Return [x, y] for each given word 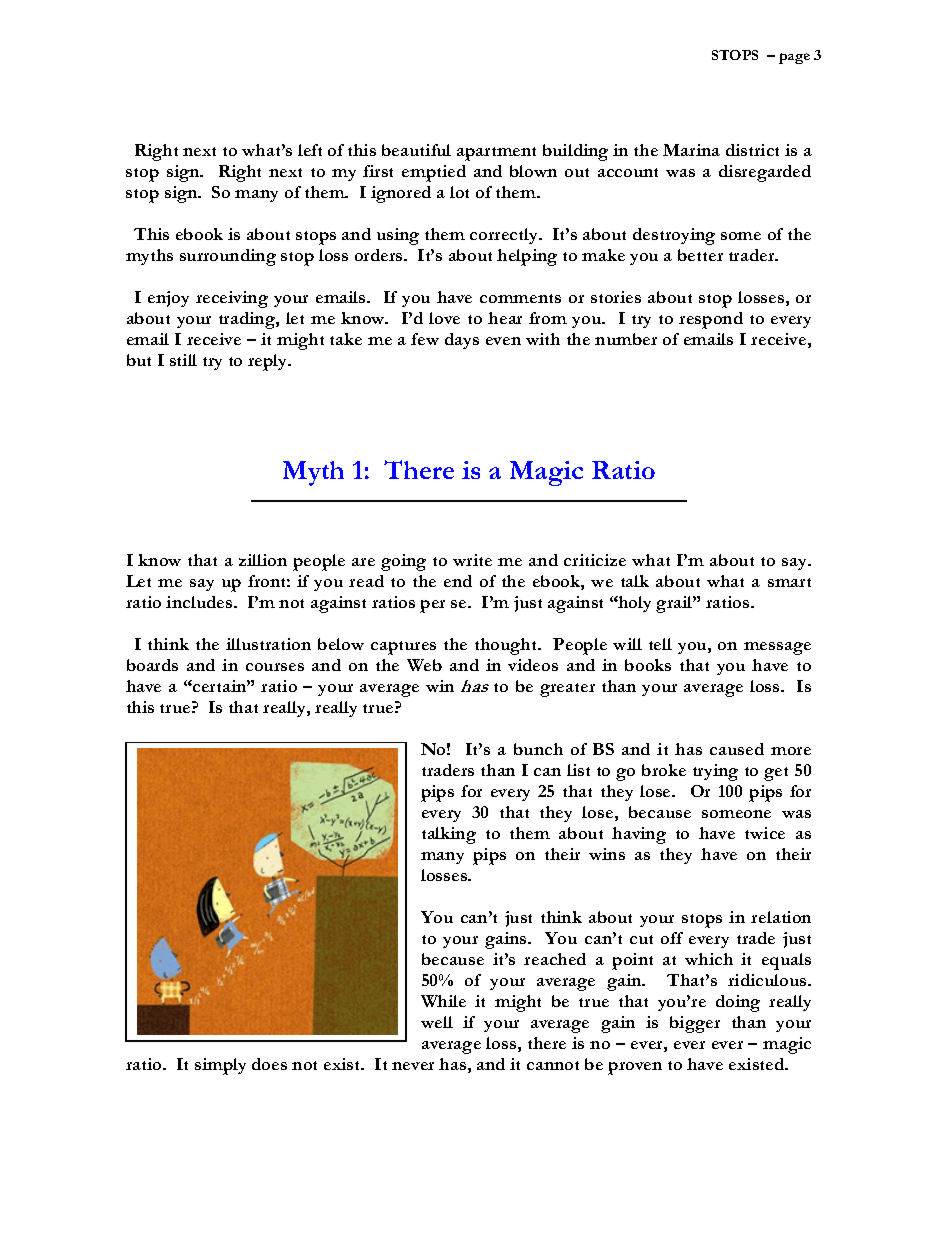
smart [789, 582]
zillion [263, 560]
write [472, 560]
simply [220, 1066]
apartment [496, 154]
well [437, 1022]
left [310, 150]
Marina [691, 150]
